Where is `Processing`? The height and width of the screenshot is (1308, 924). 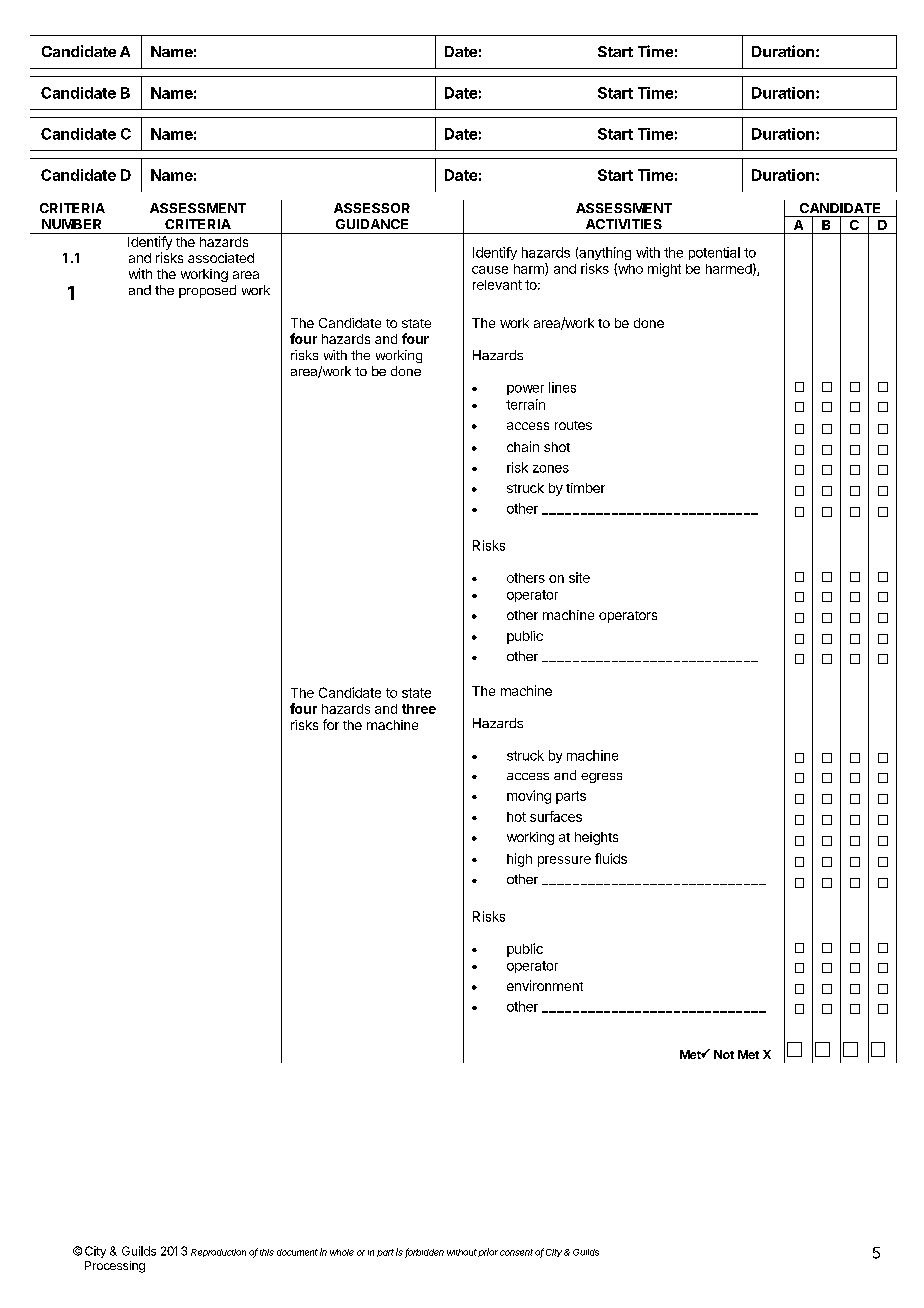
Processing is located at coordinates (115, 1267).
